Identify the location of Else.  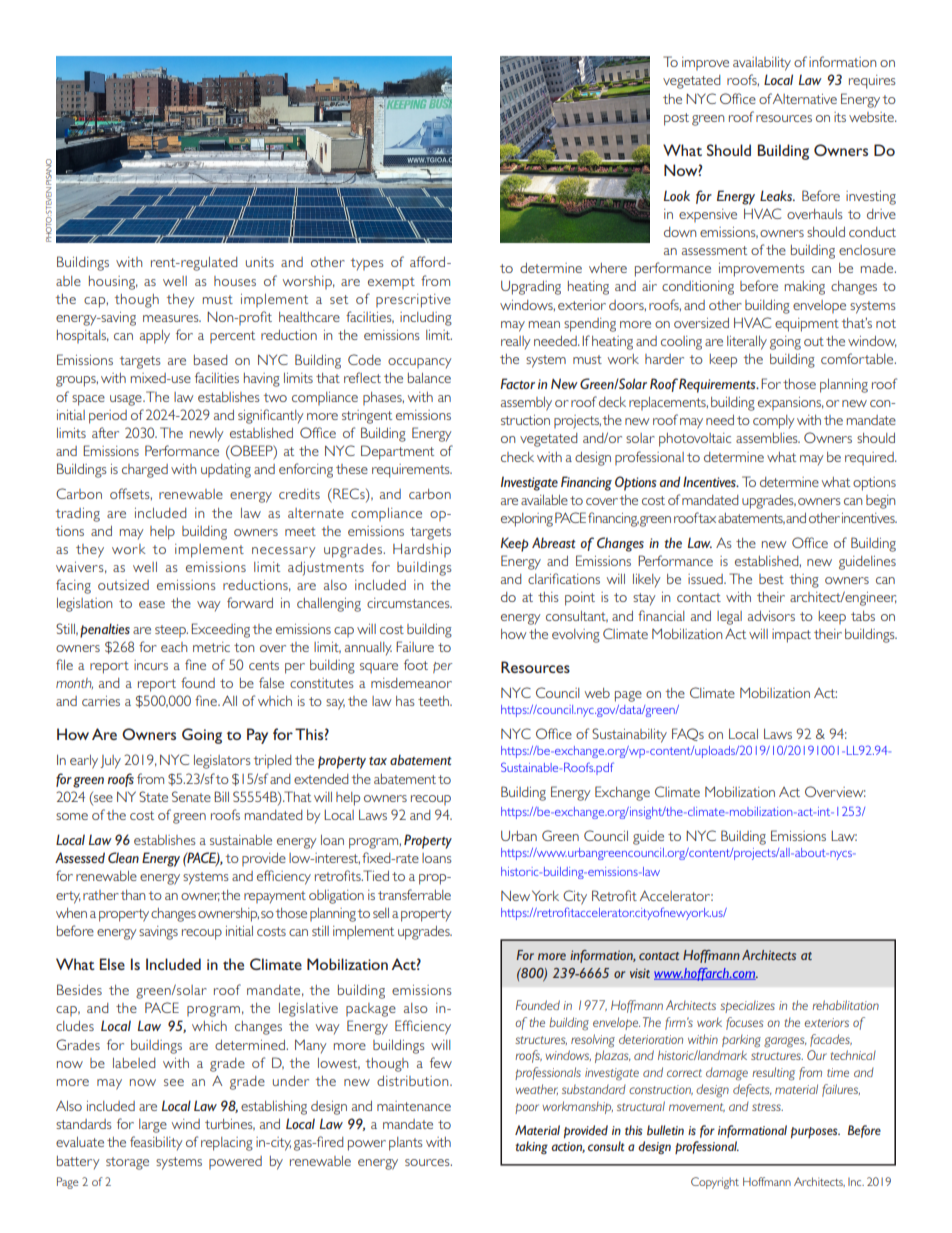
(112, 964).
